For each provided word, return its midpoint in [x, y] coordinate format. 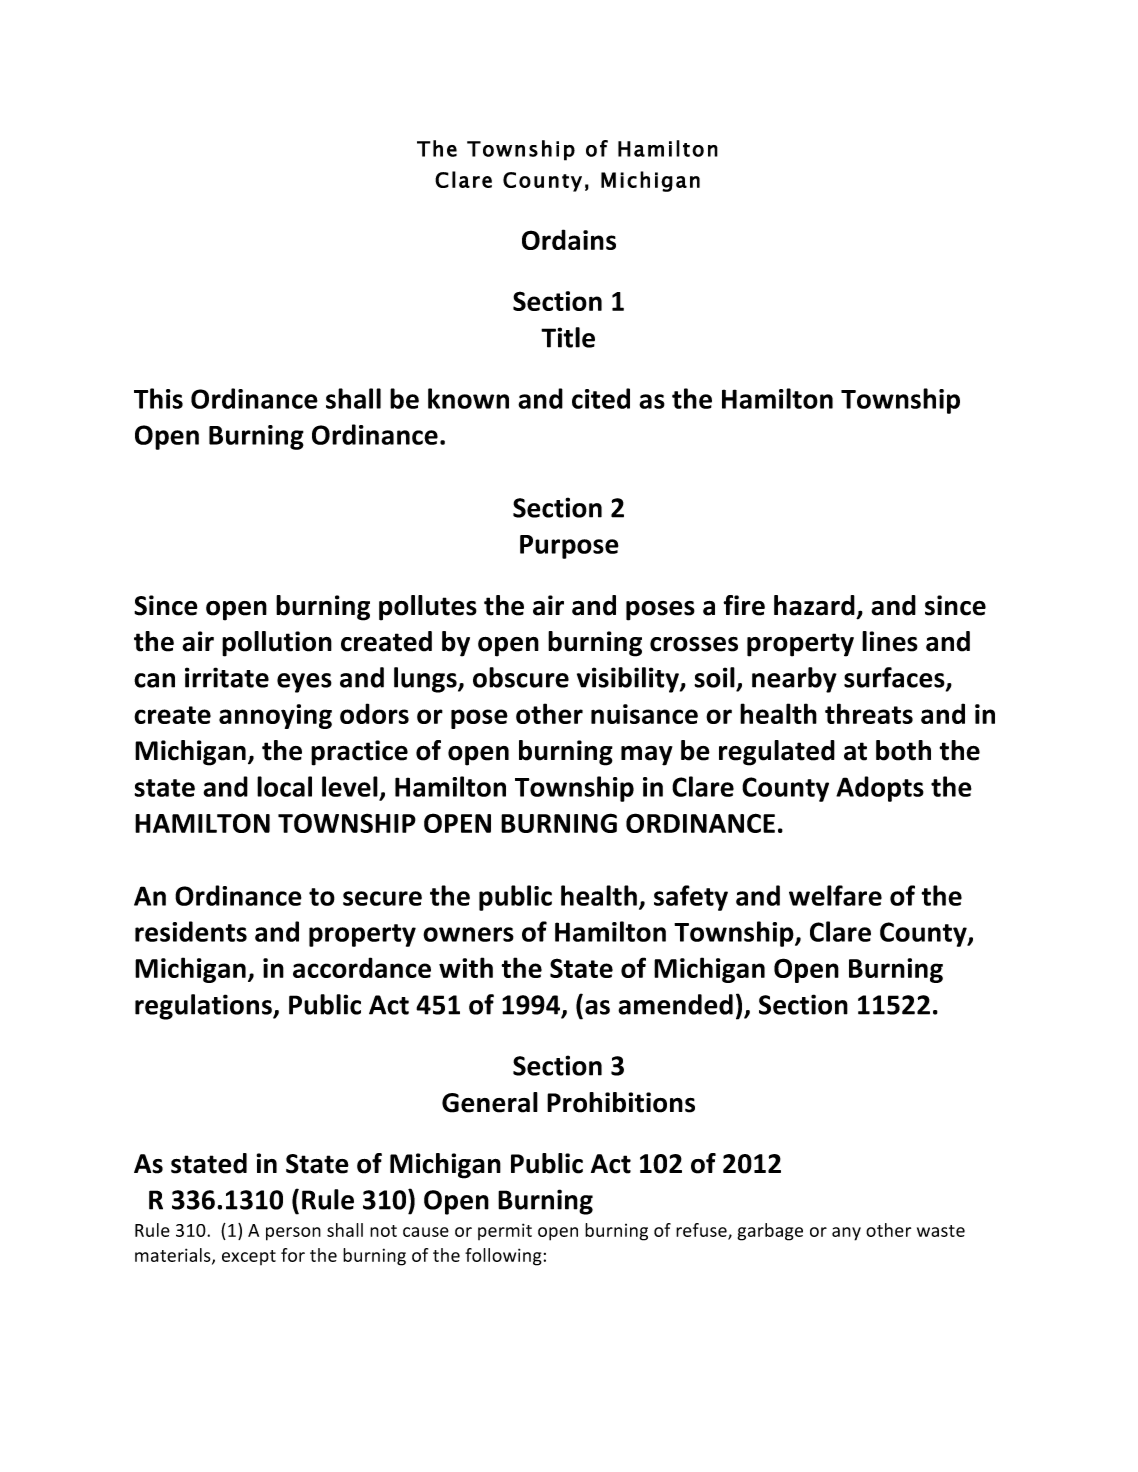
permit [505, 1231]
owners [468, 934]
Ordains [569, 239]
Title [568, 337]
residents [191, 931]
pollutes [428, 608]
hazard [814, 605]
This [158, 398]
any [846, 1234]
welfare [835, 895]
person [293, 1234]
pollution [277, 644]
